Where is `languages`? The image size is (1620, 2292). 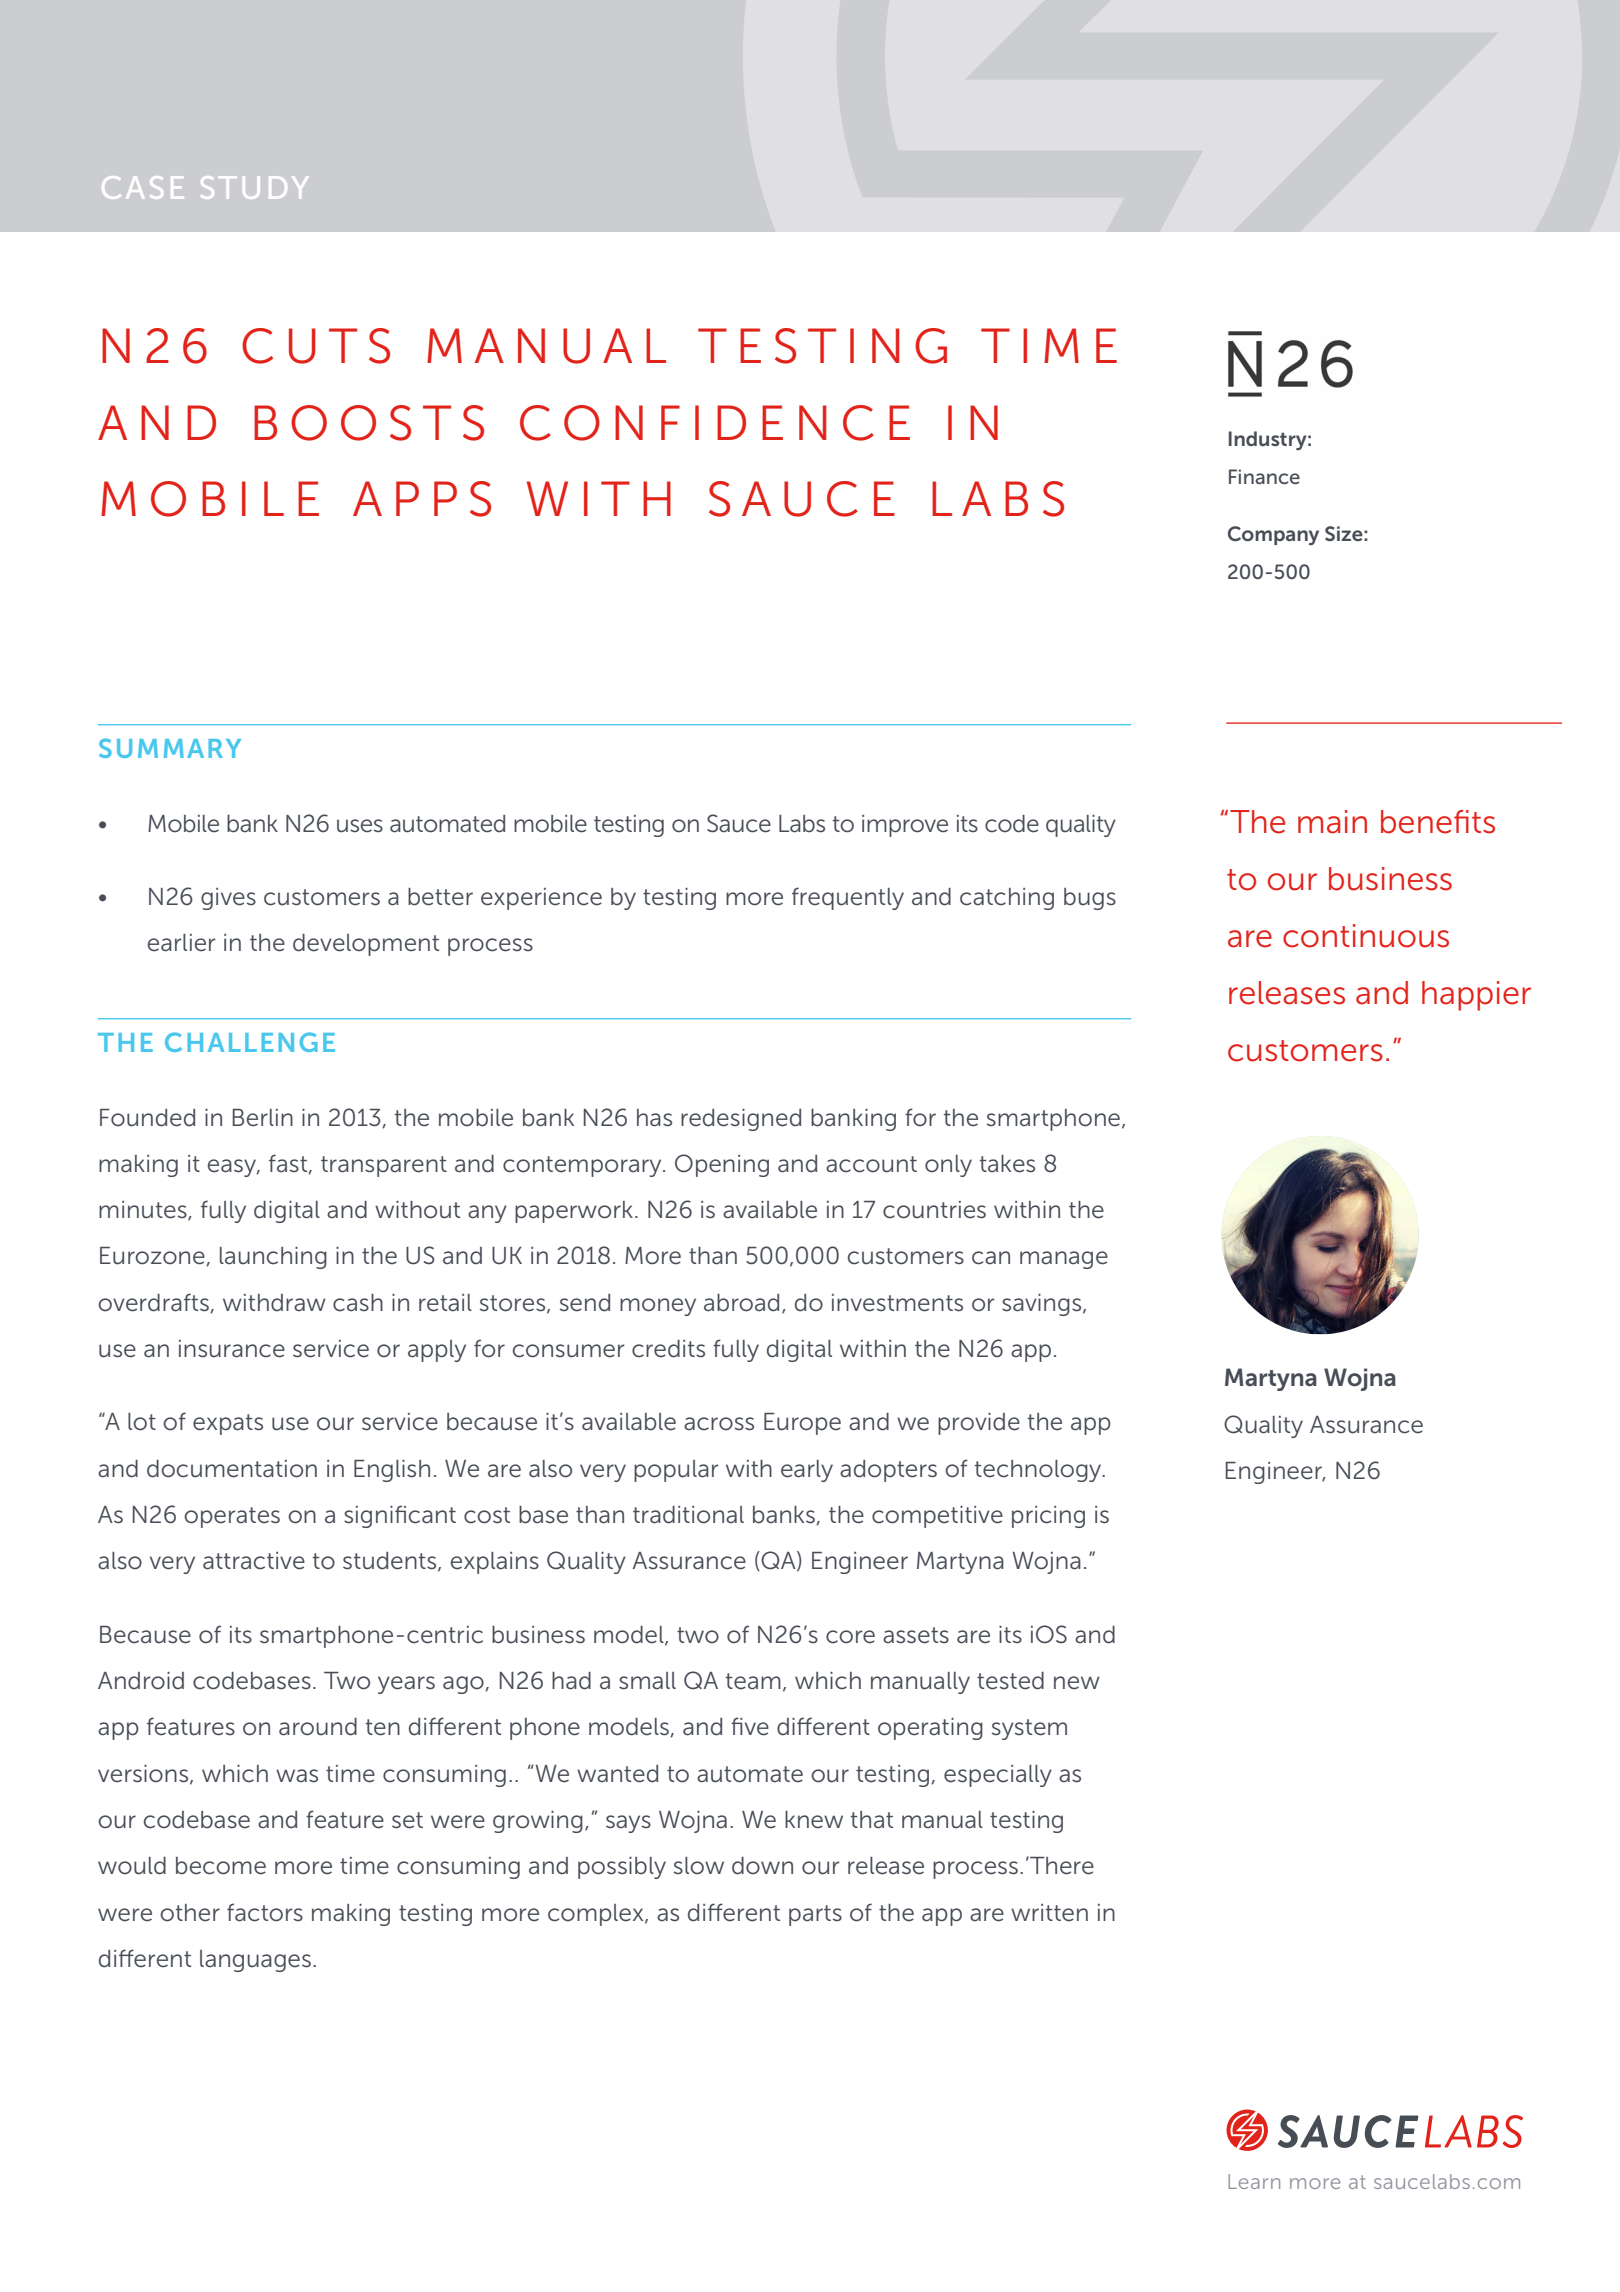 languages is located at coordinates (255, 1961).
